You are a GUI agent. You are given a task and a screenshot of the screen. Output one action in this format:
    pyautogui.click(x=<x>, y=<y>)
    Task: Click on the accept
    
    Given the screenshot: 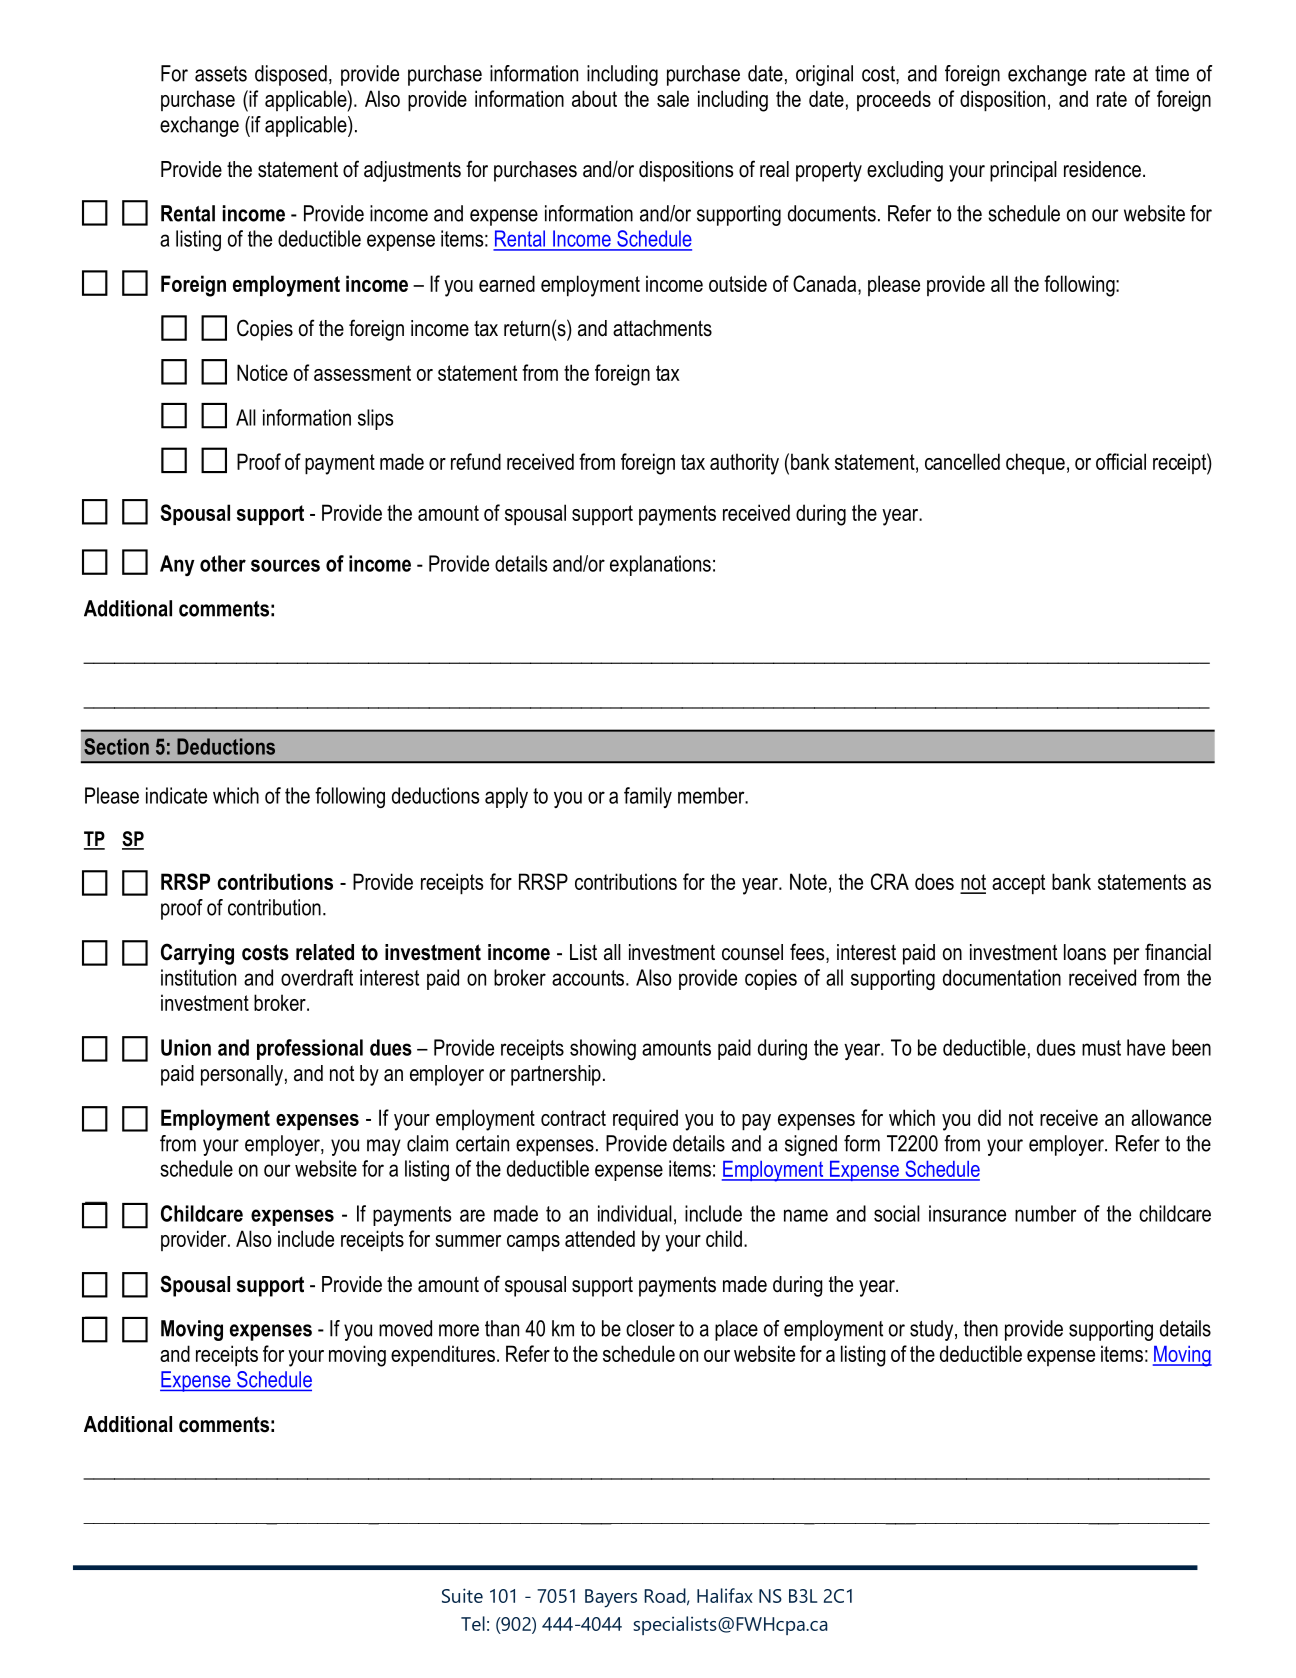 What is the action you would take?
    pyautogui.click(x=1018, y=884)
